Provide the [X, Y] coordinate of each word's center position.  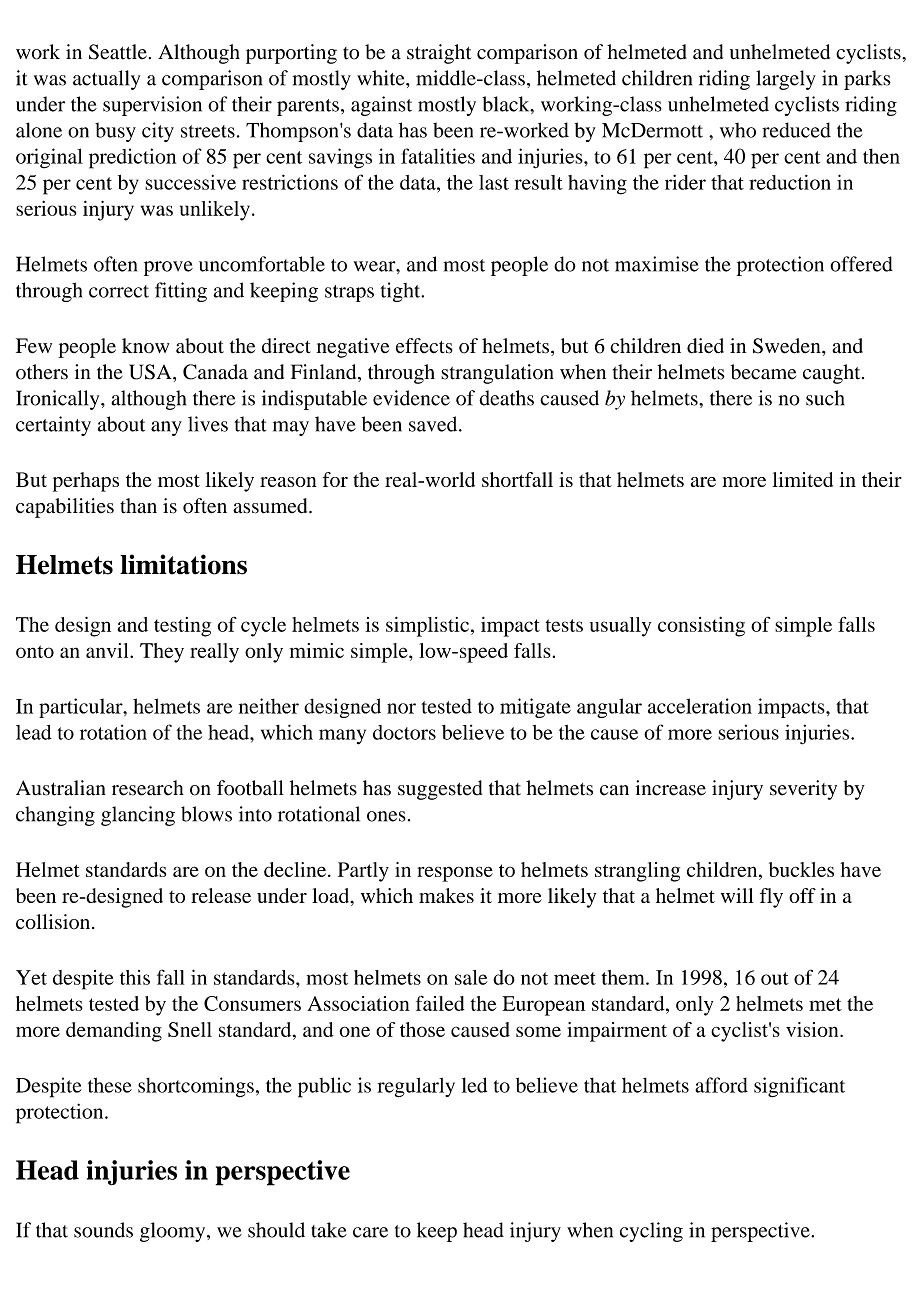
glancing [138, 816]
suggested [440, 790]
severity [803, 790]
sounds [103, 1230]
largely [786, 80]
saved [434, 424]
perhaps [86, 482]
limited [803, 479]
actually [106, 80]
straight [439, 54]
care [370, 1232]
